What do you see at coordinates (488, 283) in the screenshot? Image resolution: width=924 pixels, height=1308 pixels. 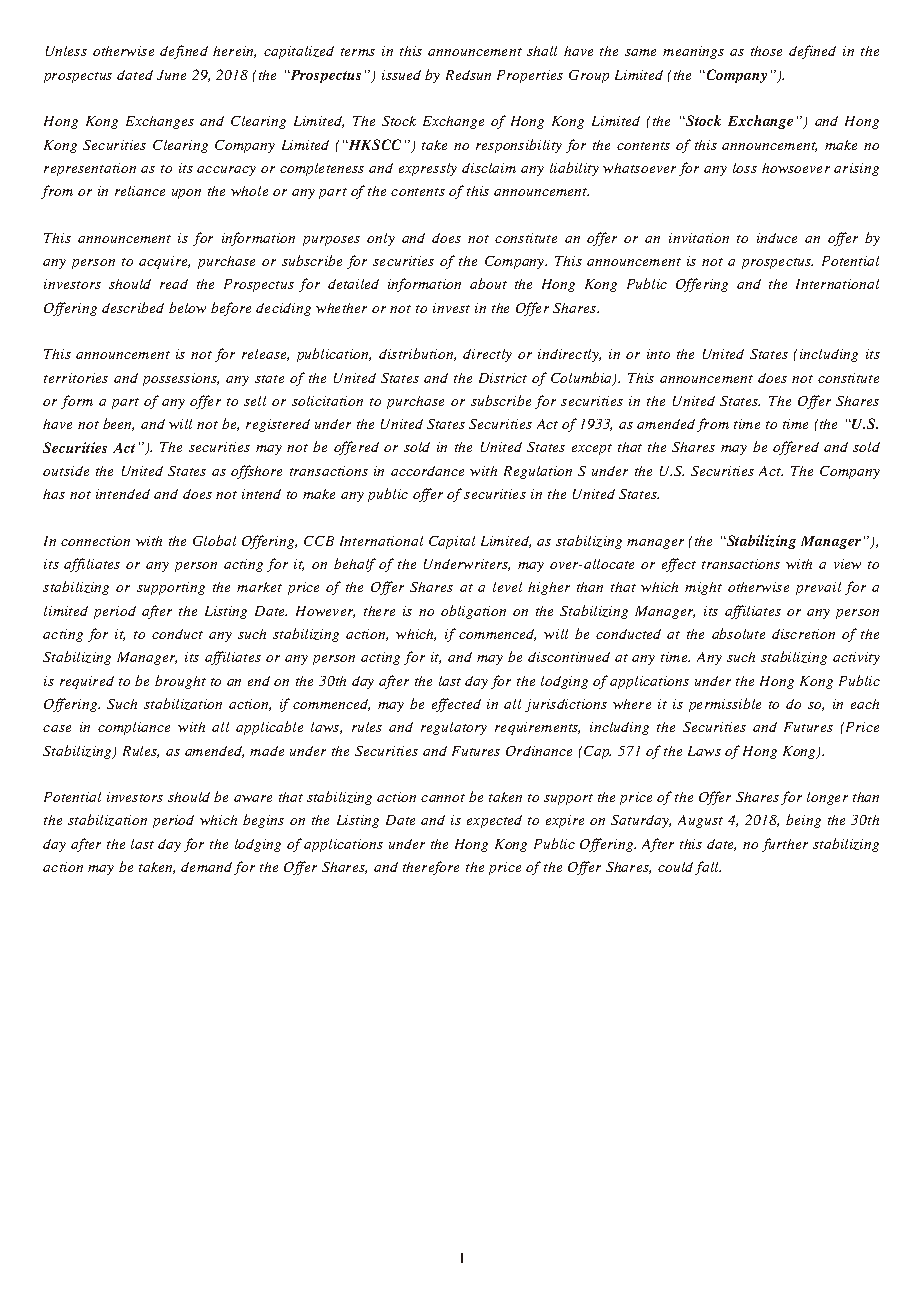 I see `about` at bounding box center [488, 283].
